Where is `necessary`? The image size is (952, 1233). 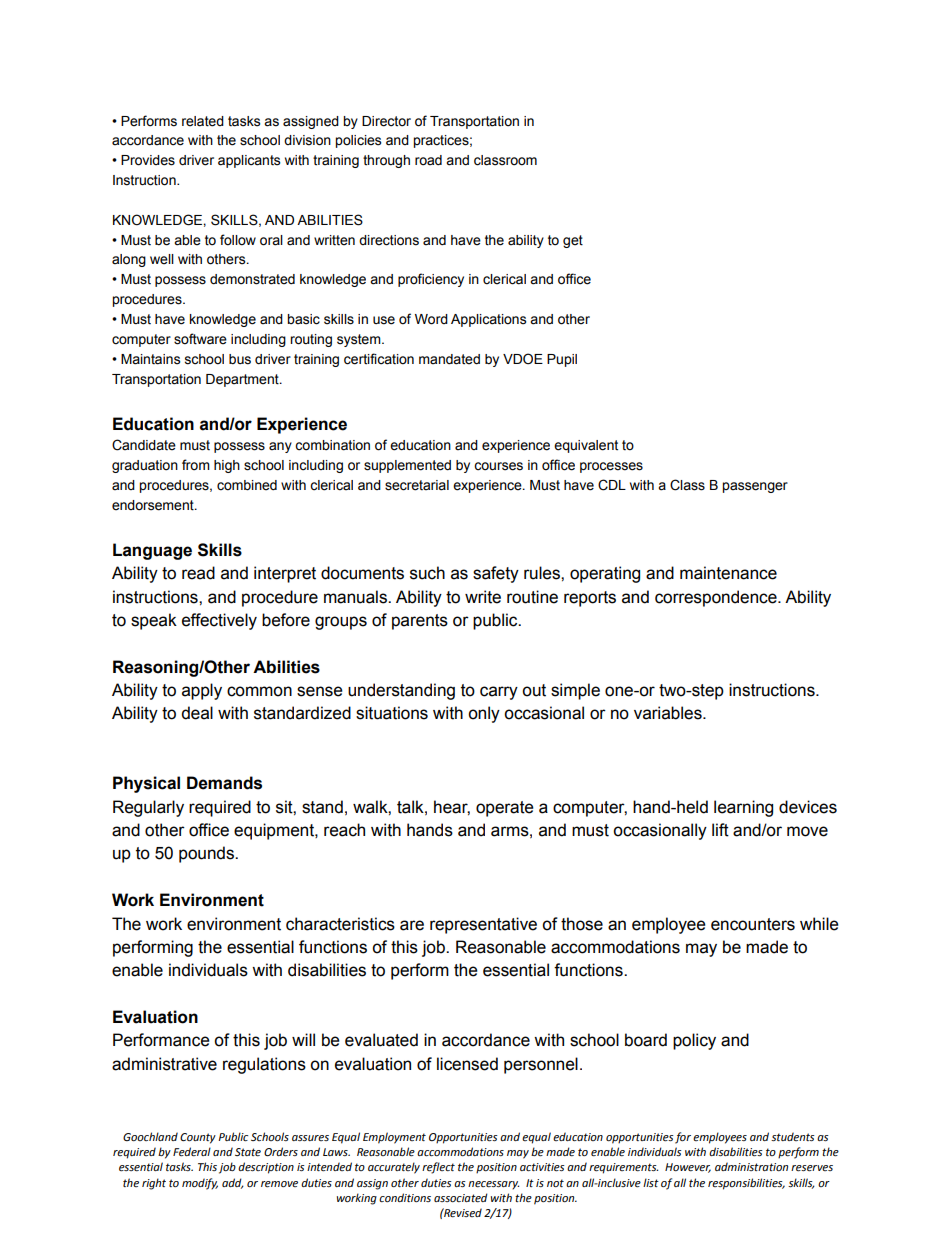 necessary is located at coordinates (493, 1185).
